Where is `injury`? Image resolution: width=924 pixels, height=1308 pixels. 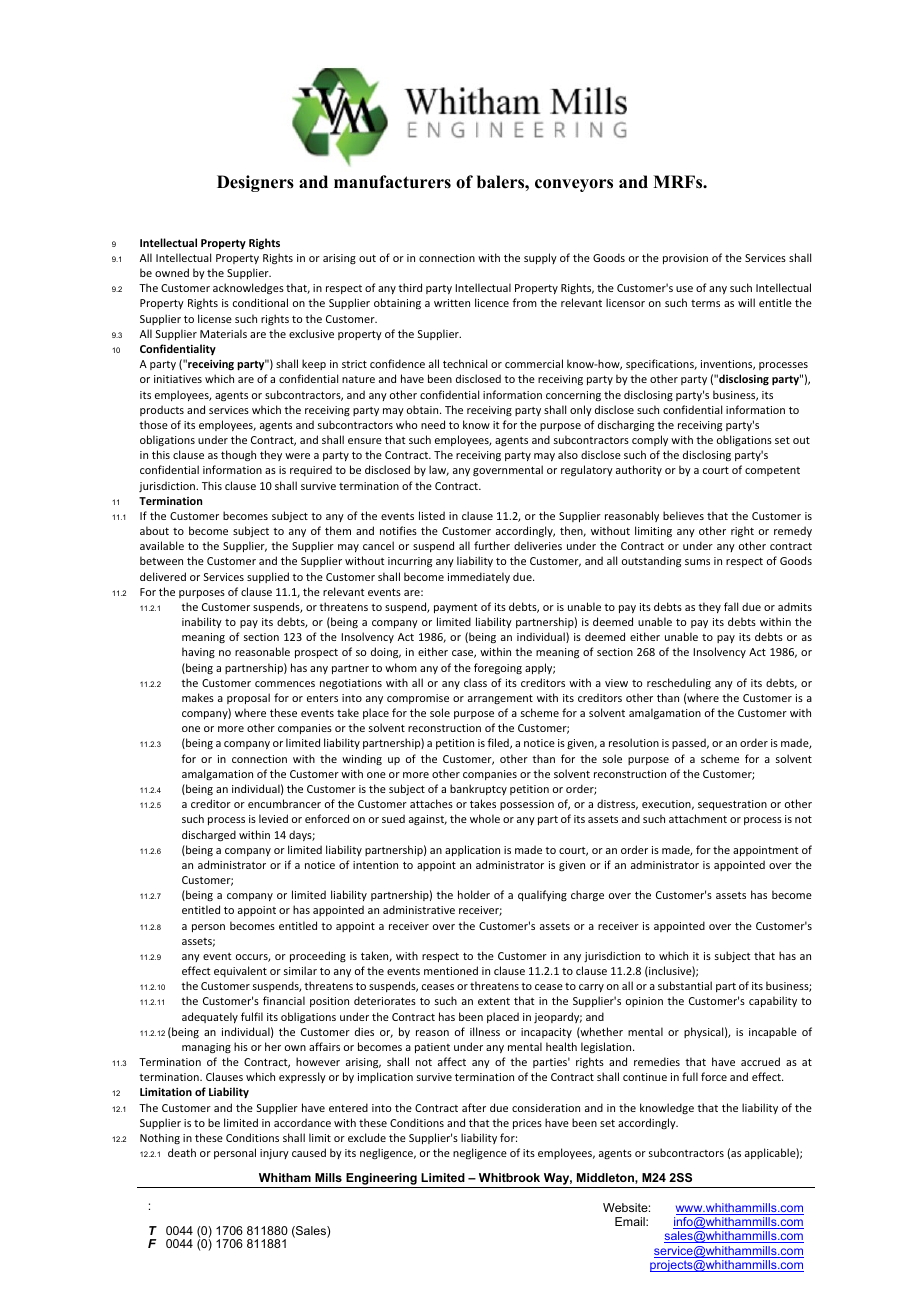 injury is located at coordinates (274, 1154).
